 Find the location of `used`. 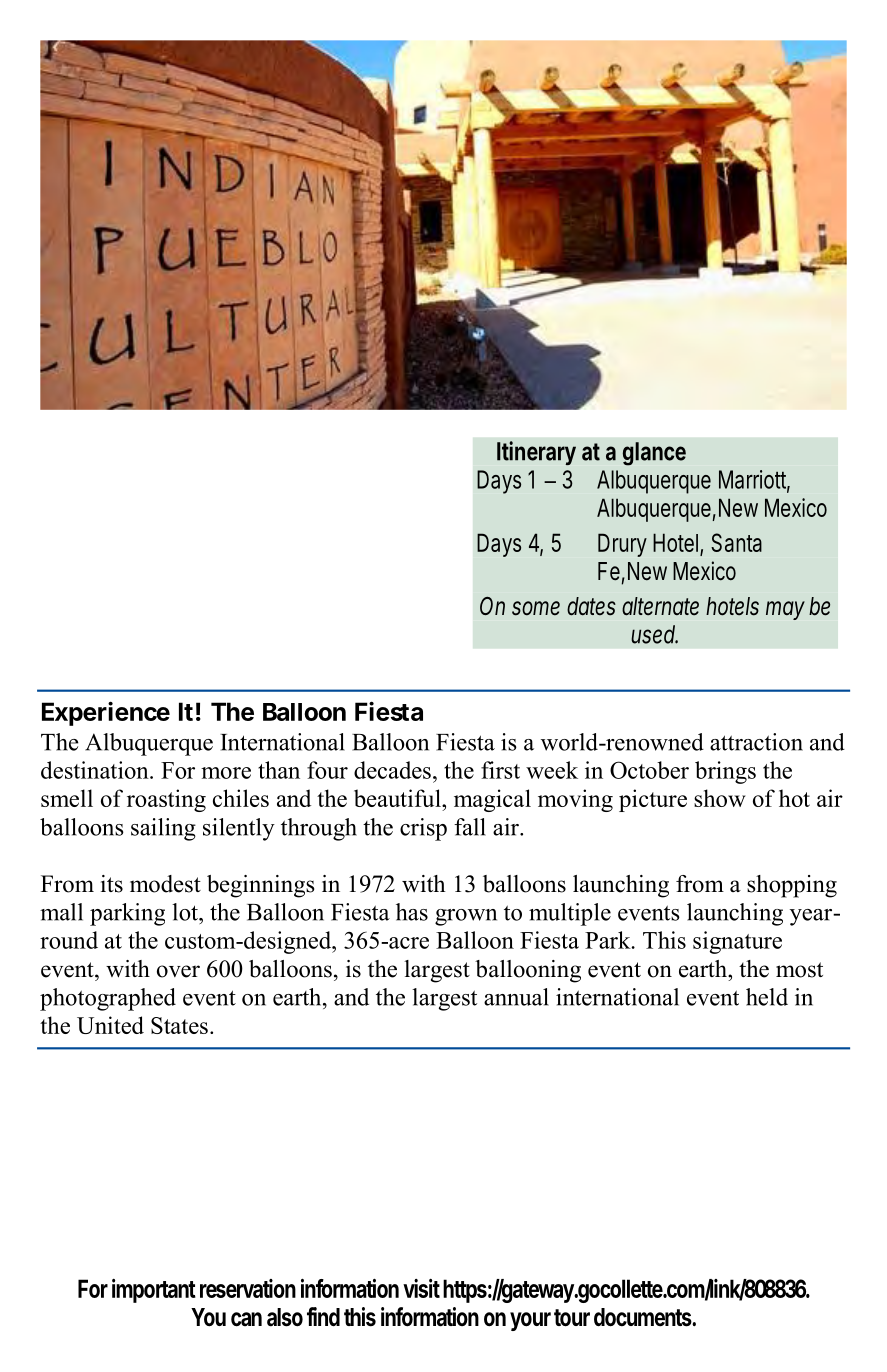

used is located at coordinates (654, 634).
